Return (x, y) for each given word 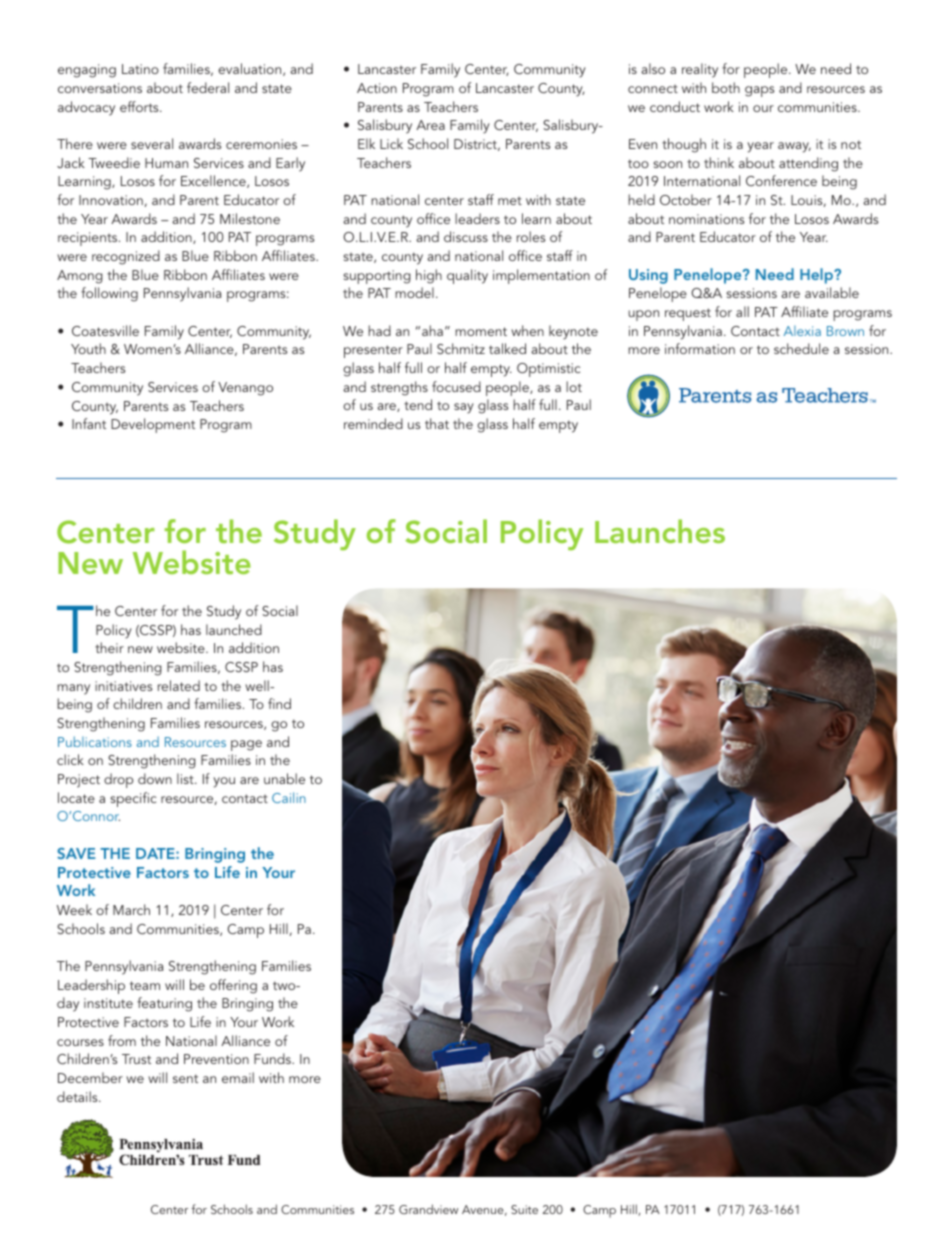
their (109, 647)
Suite (524, 1209)
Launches (660, 531)
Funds (273, 1058)
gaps (759, 91)
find (279, 703)
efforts (140, 106)
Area (430, 125)
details (78, 1096)
